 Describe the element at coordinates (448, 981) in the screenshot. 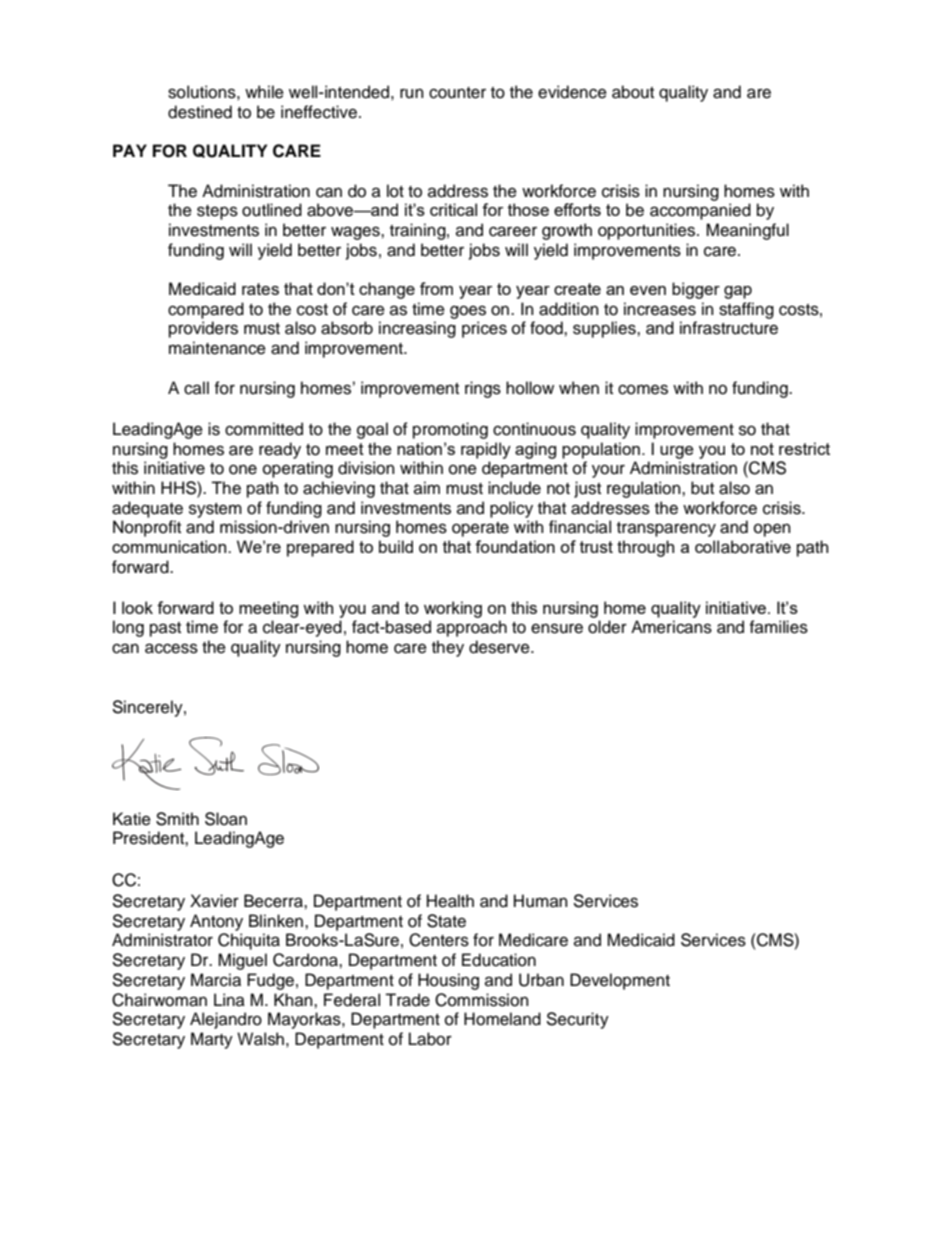

I see `Housing` at that location.
